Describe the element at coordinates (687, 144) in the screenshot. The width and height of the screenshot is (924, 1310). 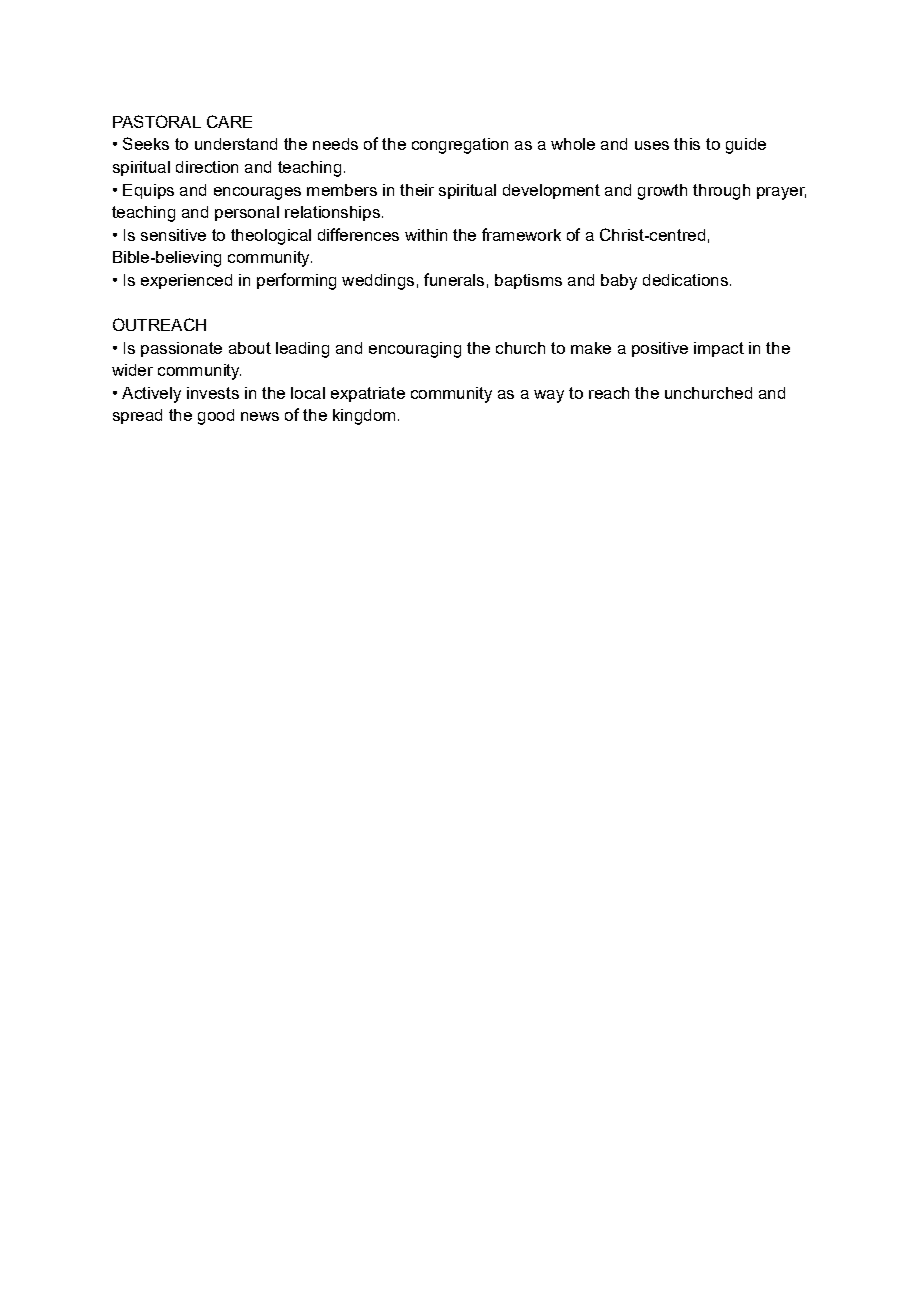
I see `this` at that location.
